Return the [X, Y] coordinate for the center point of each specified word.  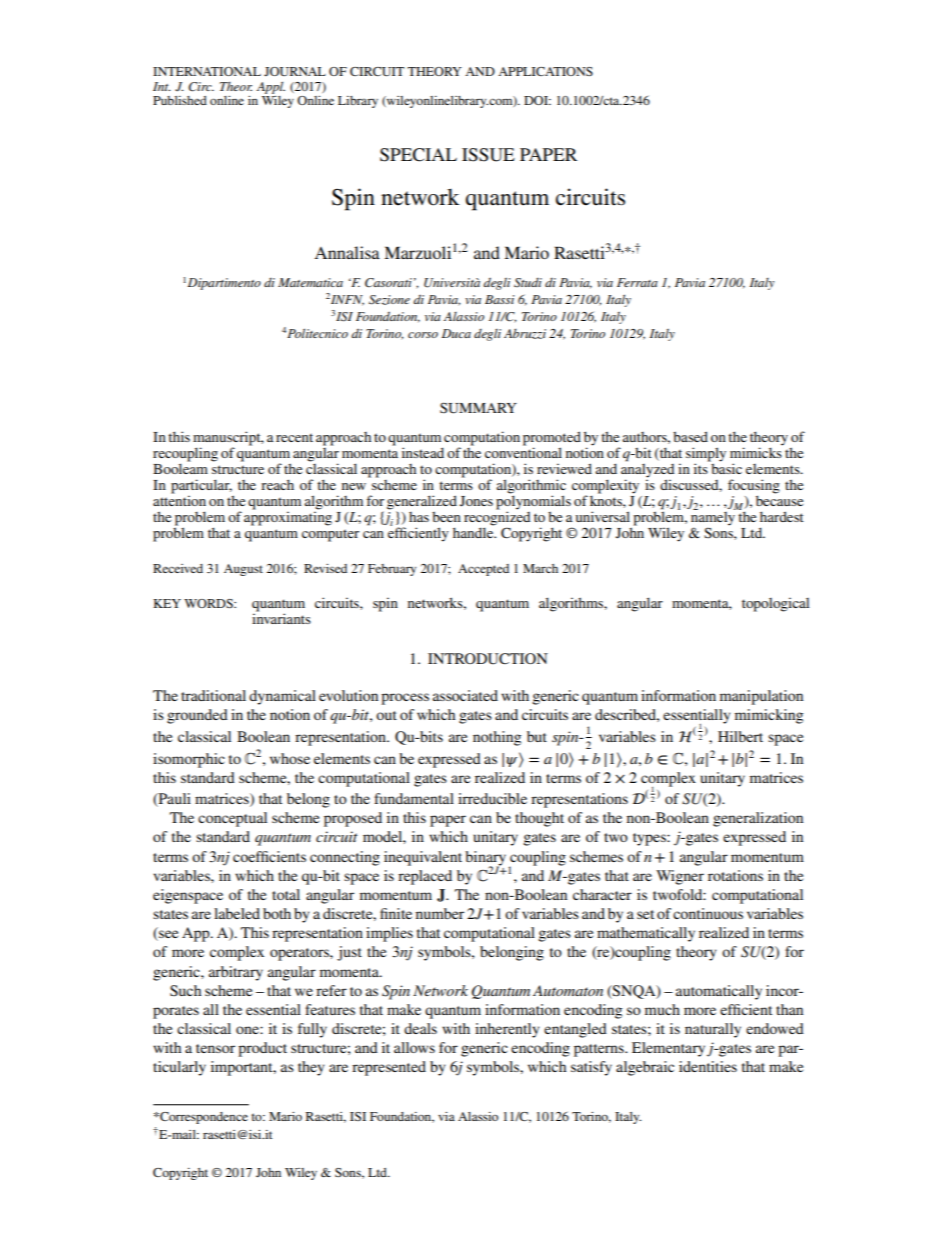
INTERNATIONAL [207, 71]
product [262, 1049]
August [243, 570]
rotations [735, 875]
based [690, 436]
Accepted [483, 570]
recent [294, 437]
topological [775, 604]
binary [487, 859]
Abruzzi [525, 334]
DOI [537, 100]
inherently [507, 1030]
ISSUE [488, 155]
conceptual [232, 819]
